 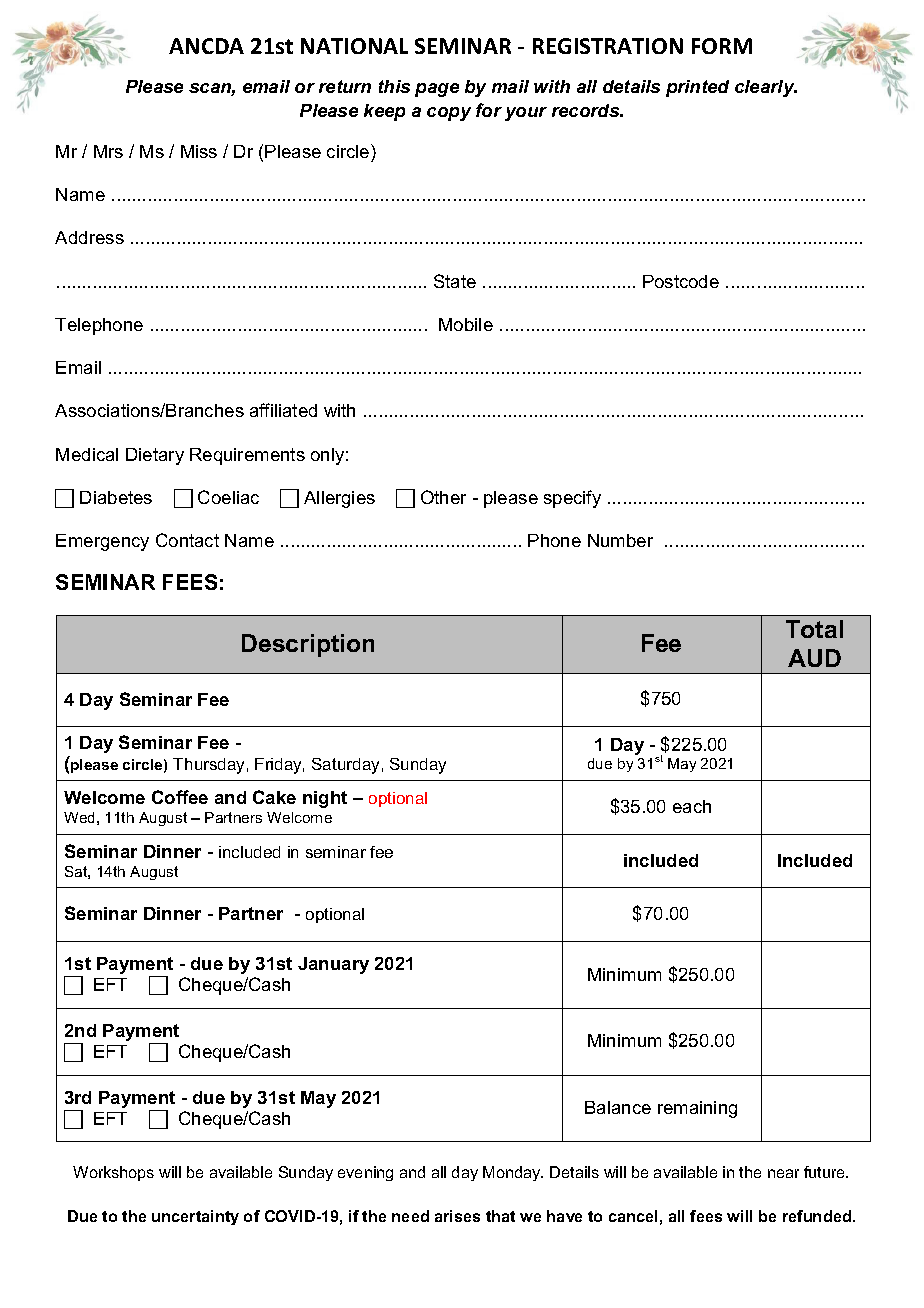 I want to click on uncertainty, so click(x=195, y=1217).
